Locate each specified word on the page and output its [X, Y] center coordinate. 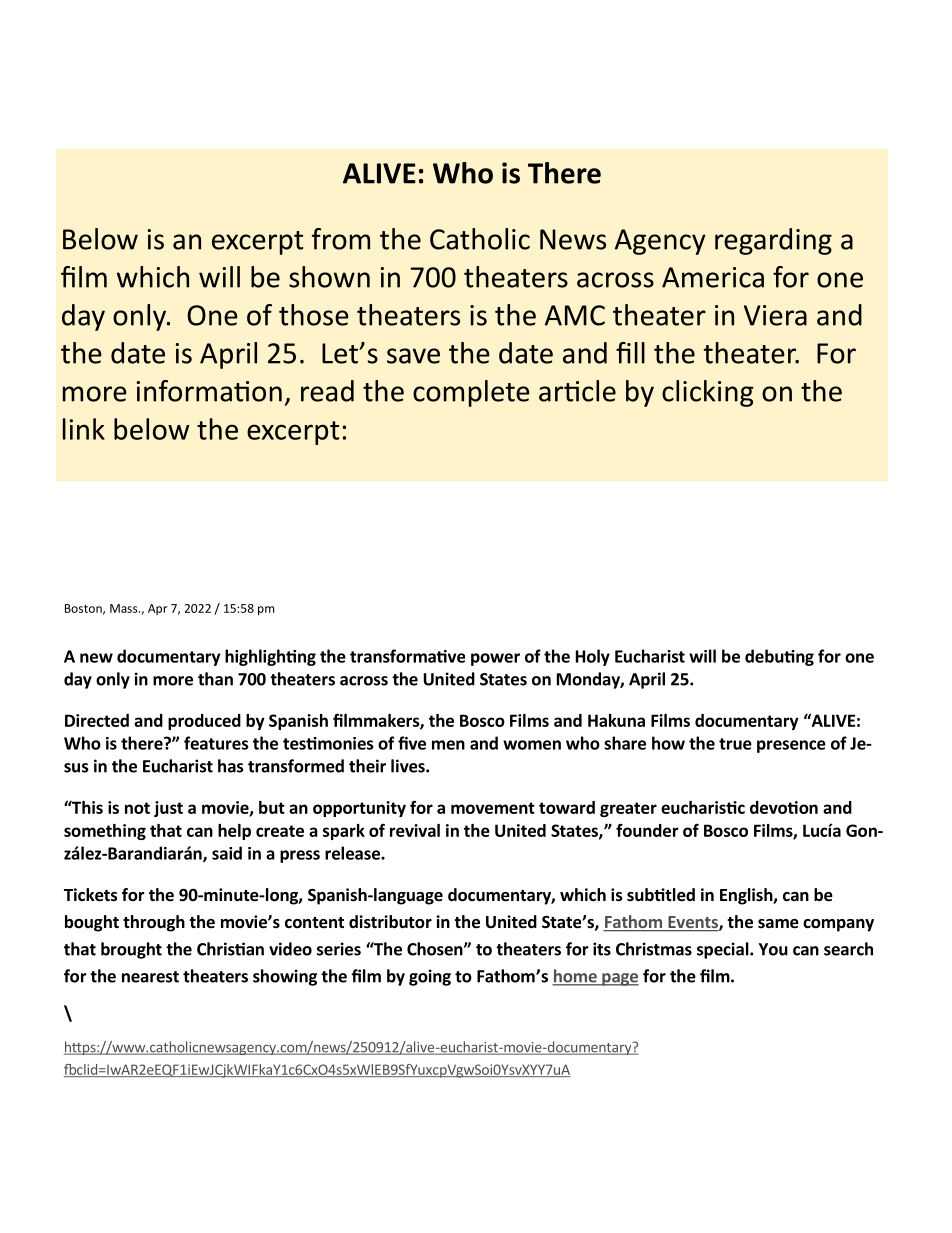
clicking [708, 393]
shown [329, 277]
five [412, 743]
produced [204, 722]
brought [131, 950]
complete [471, 393]
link [84, 429]
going [430, 977]
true [735, 744]
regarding [773, 241]
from [341, 239]
